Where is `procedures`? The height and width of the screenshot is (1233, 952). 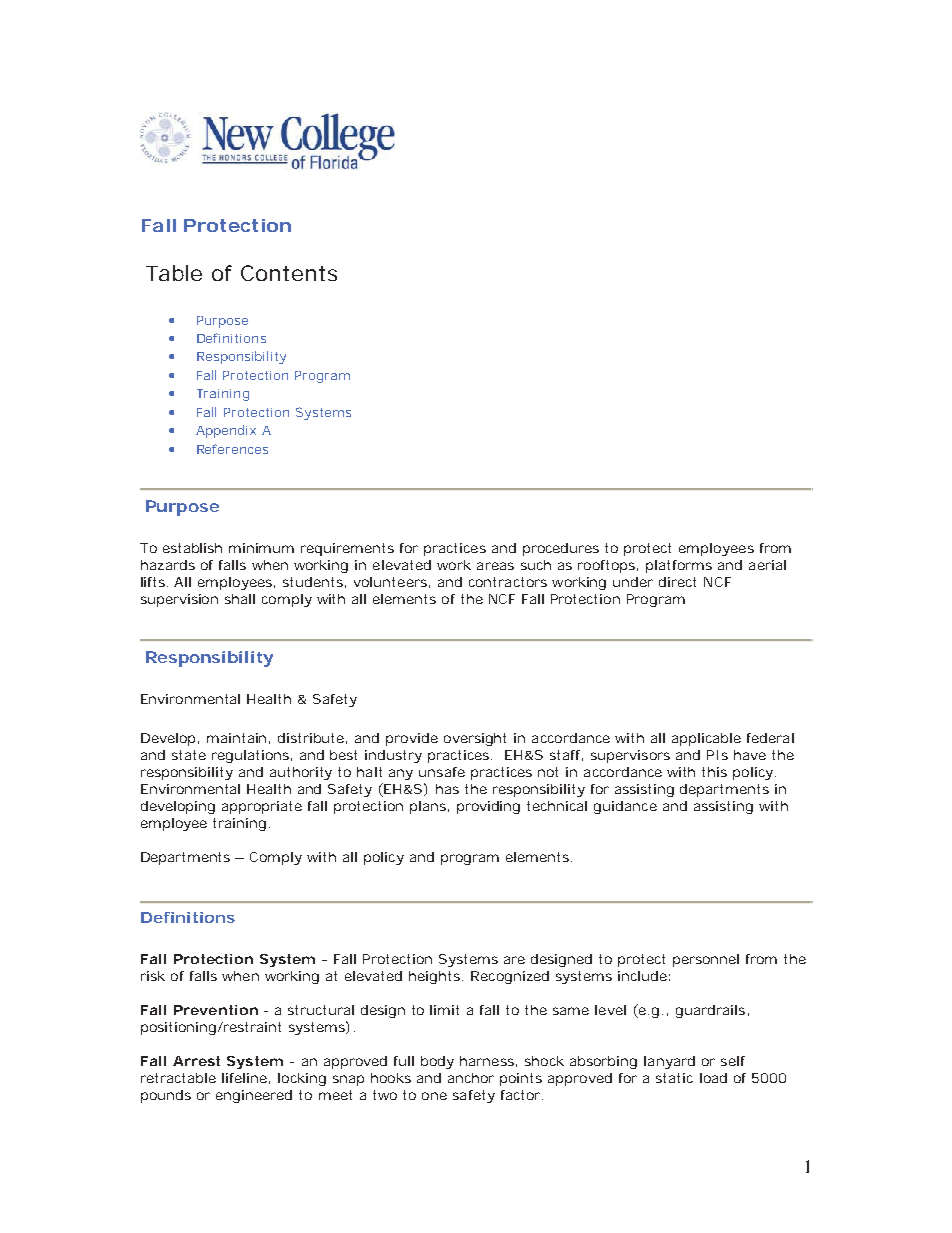
procedures is located at coordinates (561, 549).
